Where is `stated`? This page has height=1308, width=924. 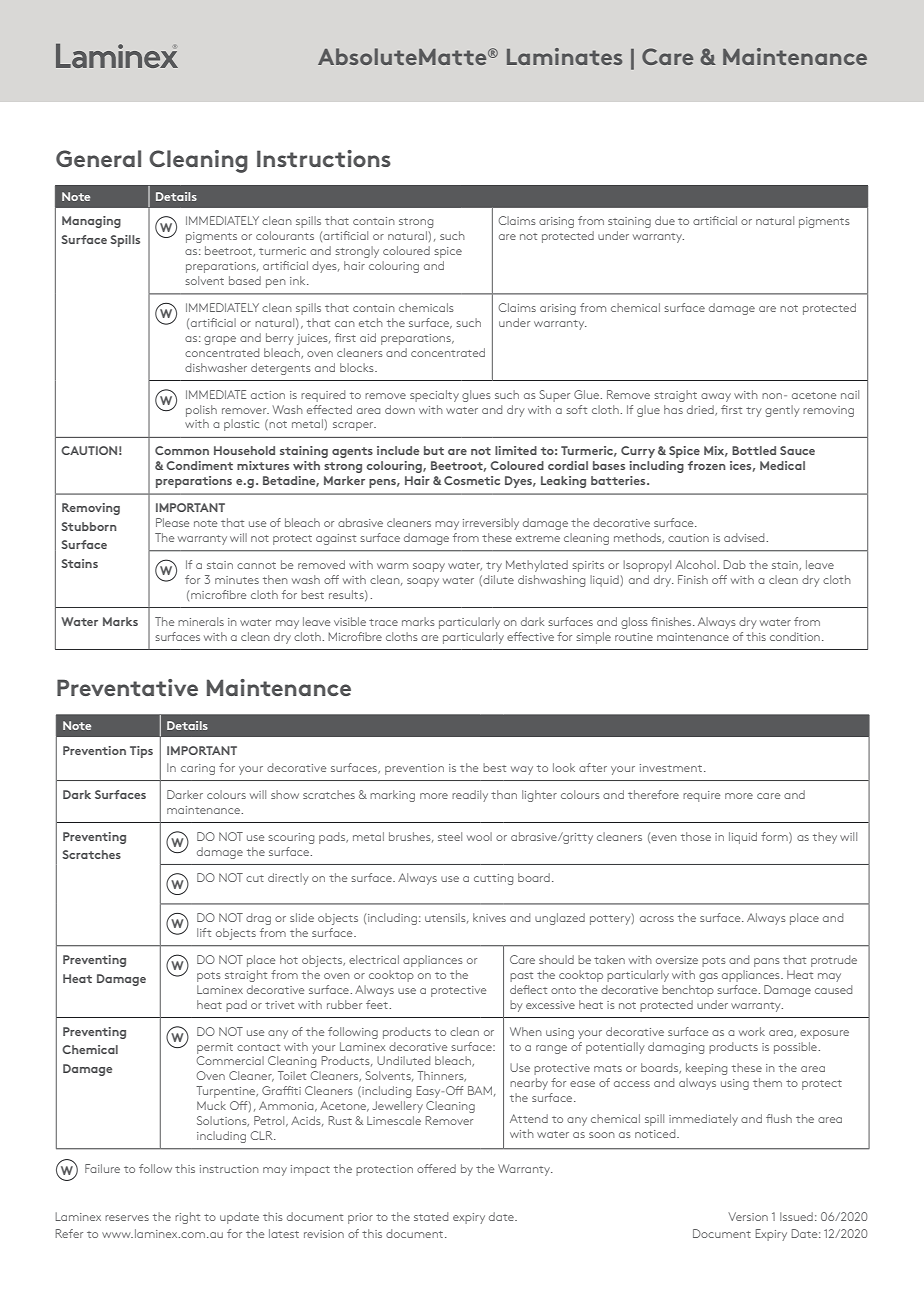 stated is located at coordinates (431, 1216).
